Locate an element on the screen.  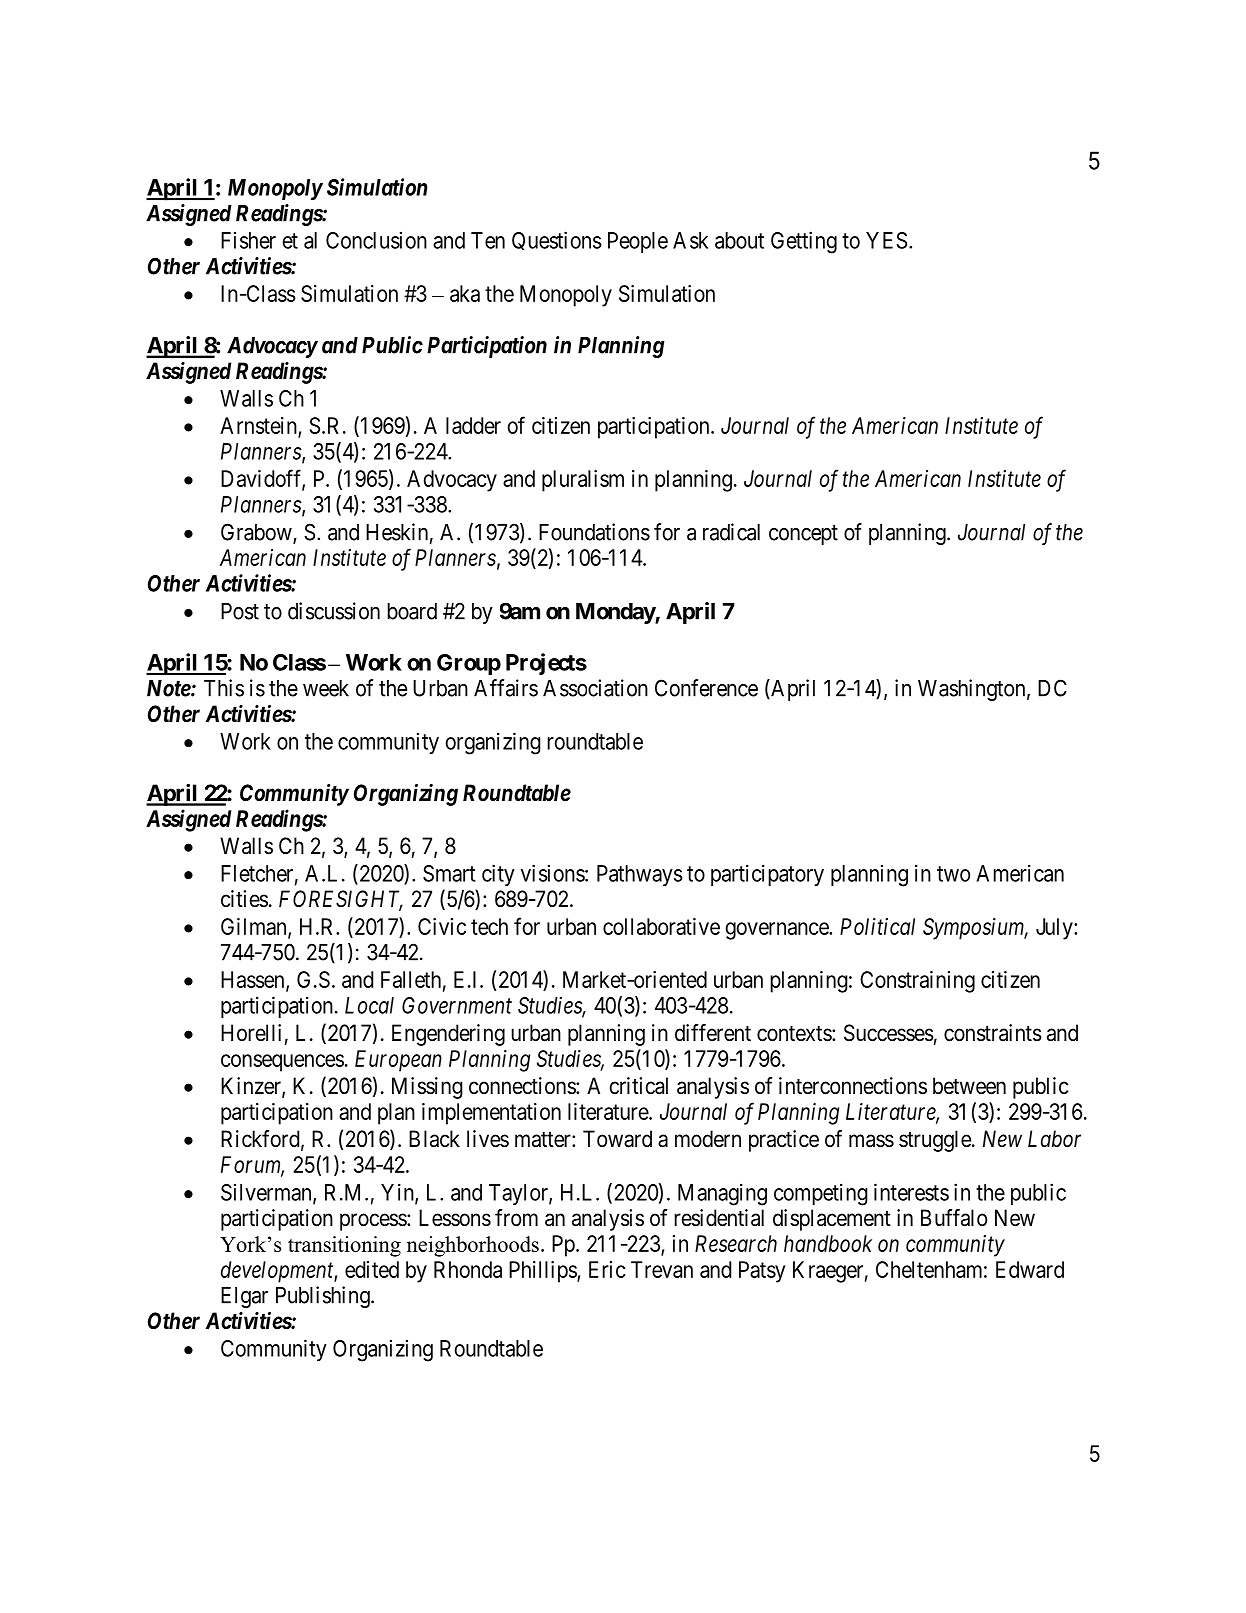
Gilman is located at coordinates (255, 927).
